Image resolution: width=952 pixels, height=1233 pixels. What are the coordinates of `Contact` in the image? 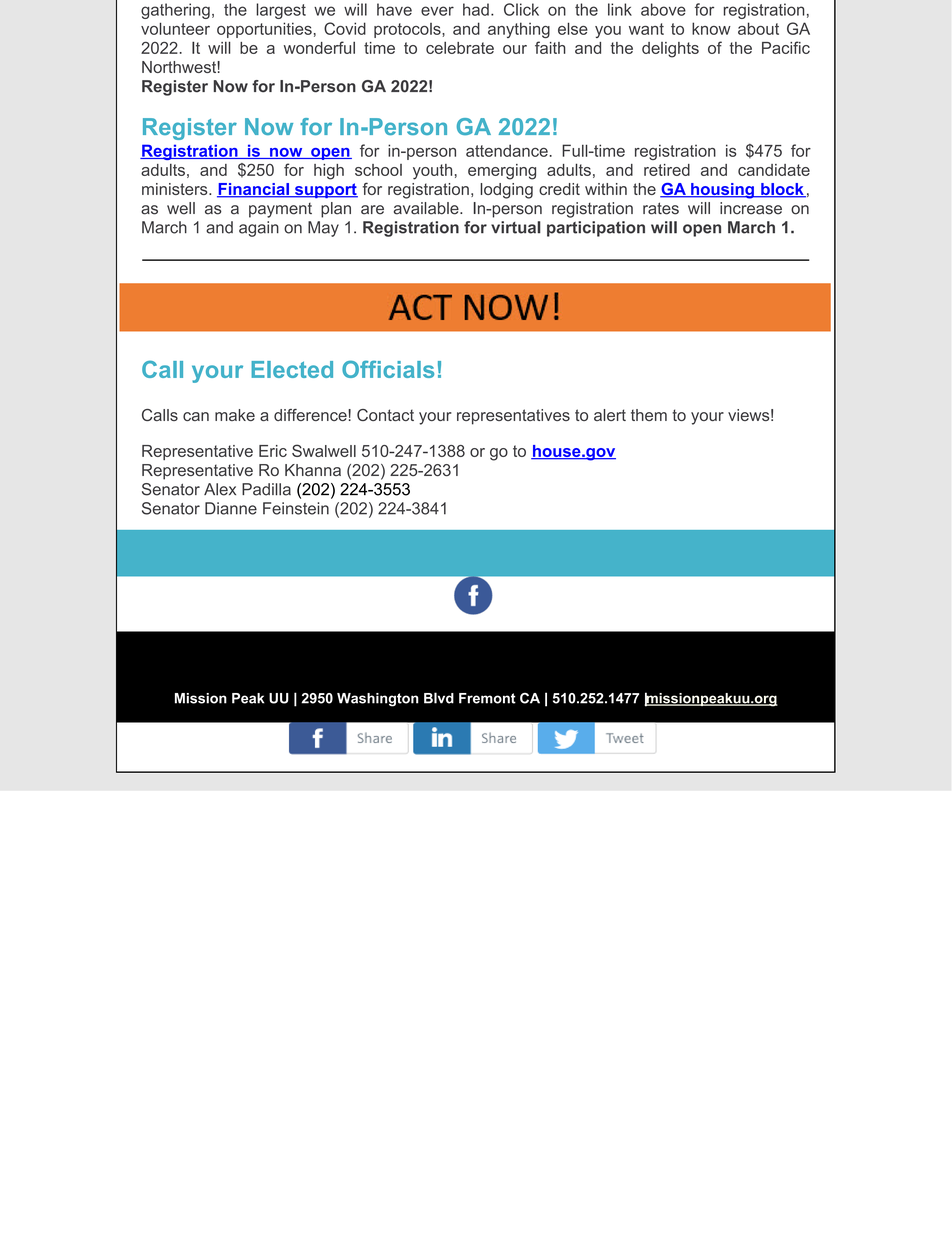 It's located at (385, 415).
